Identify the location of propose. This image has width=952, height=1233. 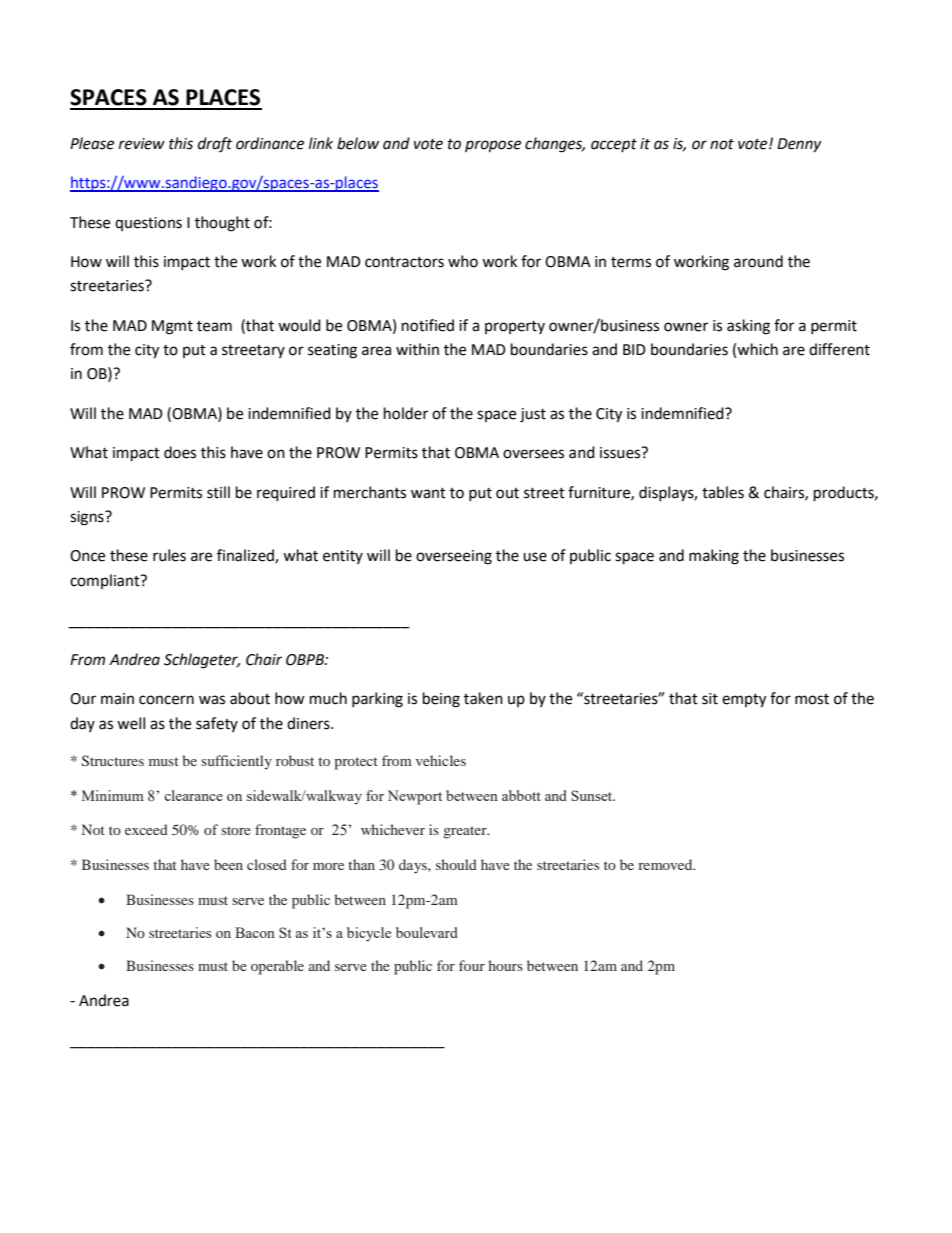
(493, 146).
